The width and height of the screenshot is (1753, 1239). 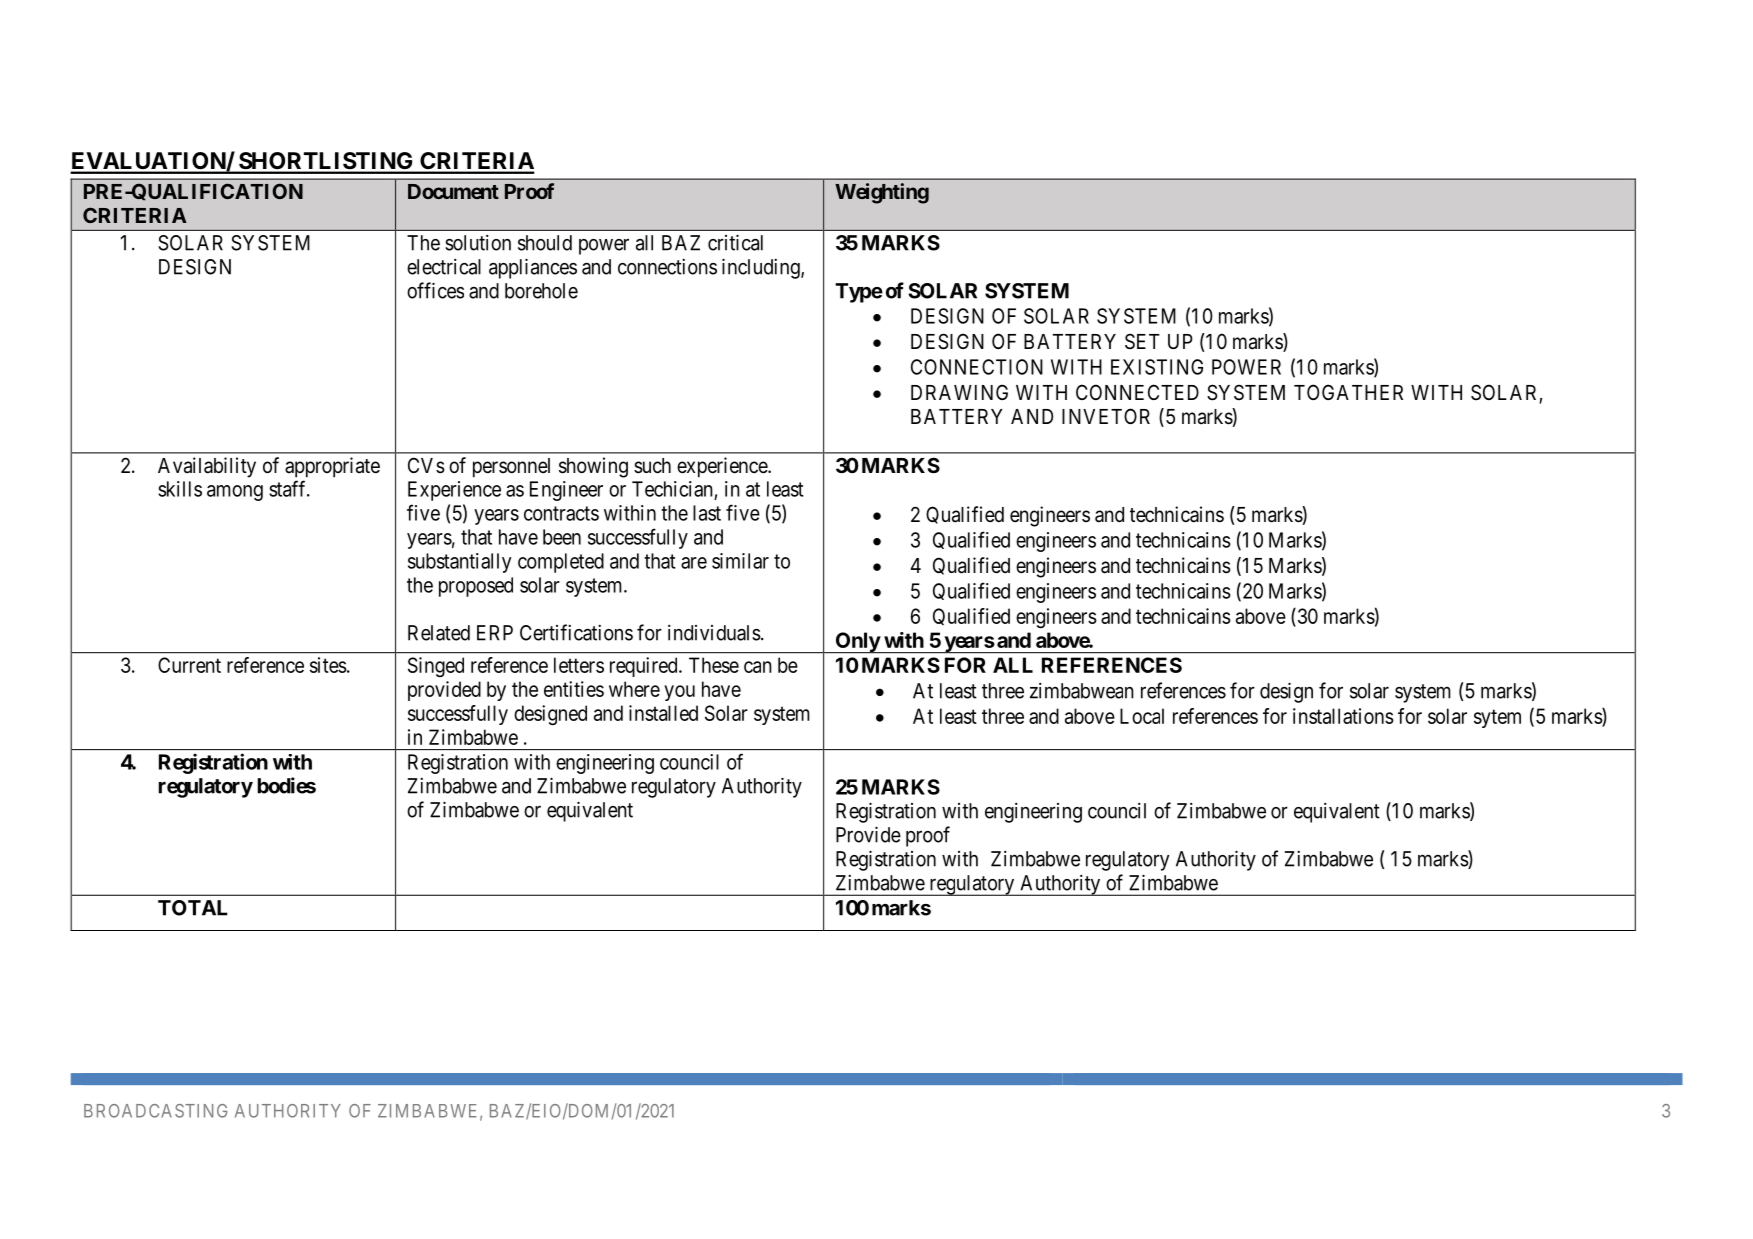 What do you see at coordinates (1142, 716) in the screenshot?
I see `Local` at bounding box center [1142, 716].
